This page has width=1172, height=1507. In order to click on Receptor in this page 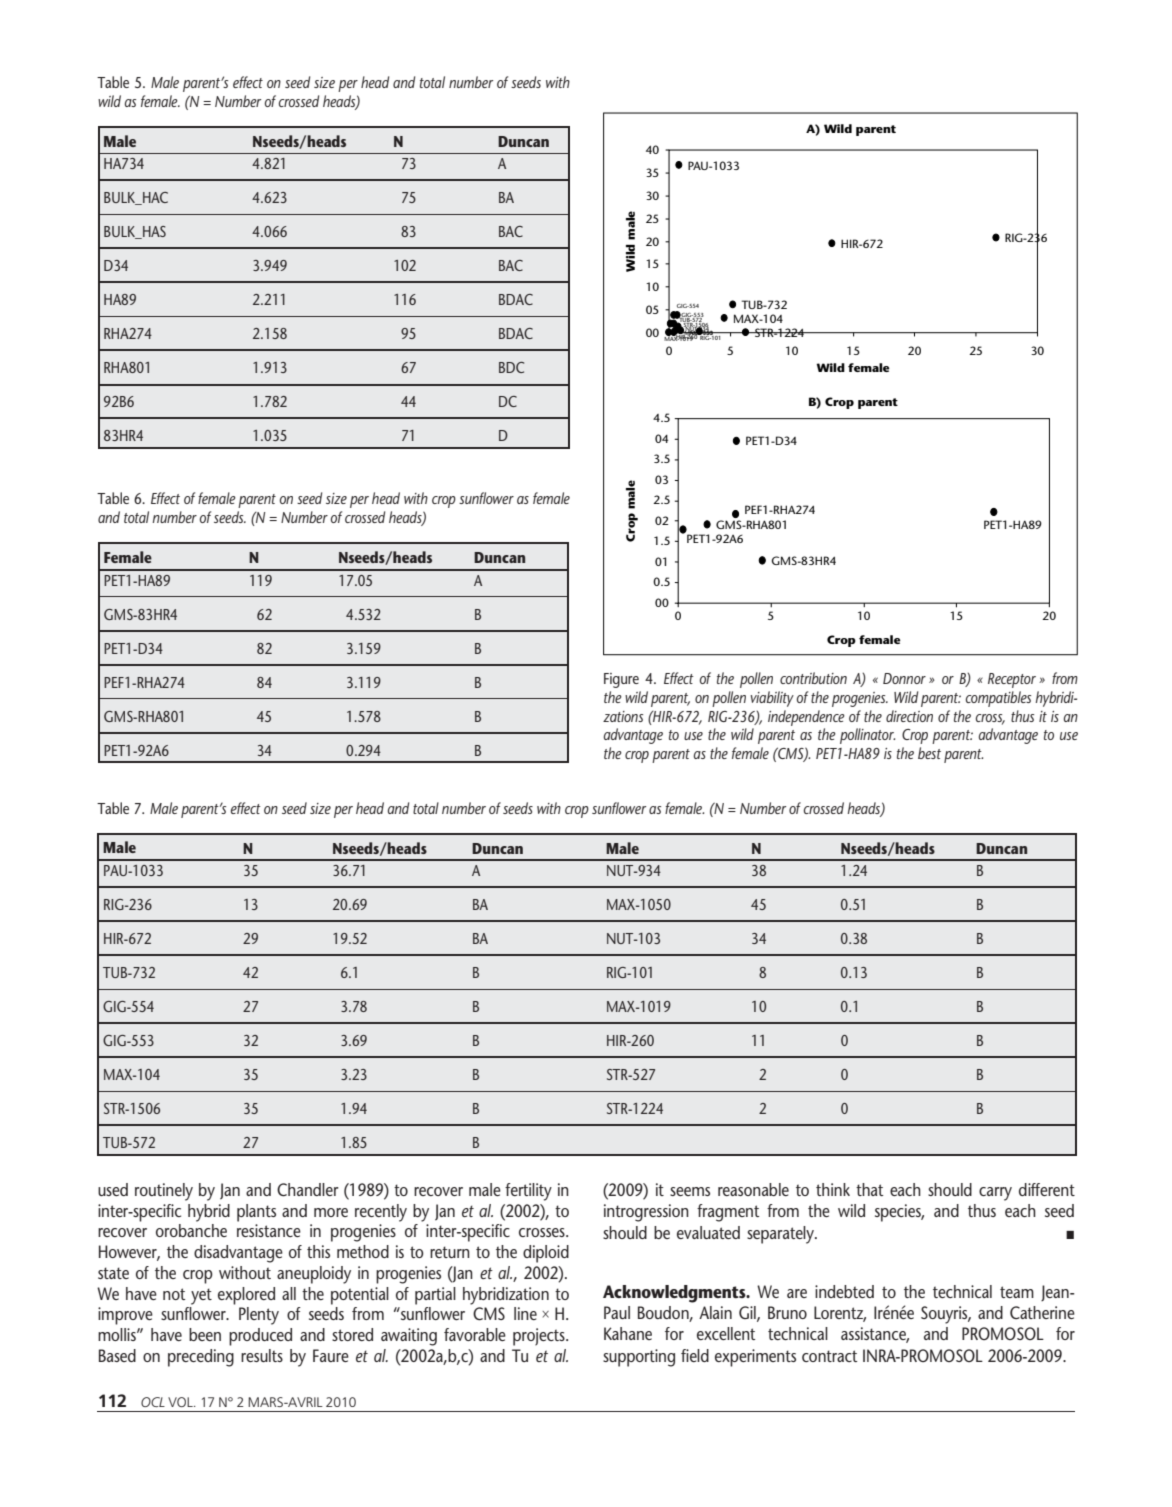, I will do `click(1012, 680)`.
